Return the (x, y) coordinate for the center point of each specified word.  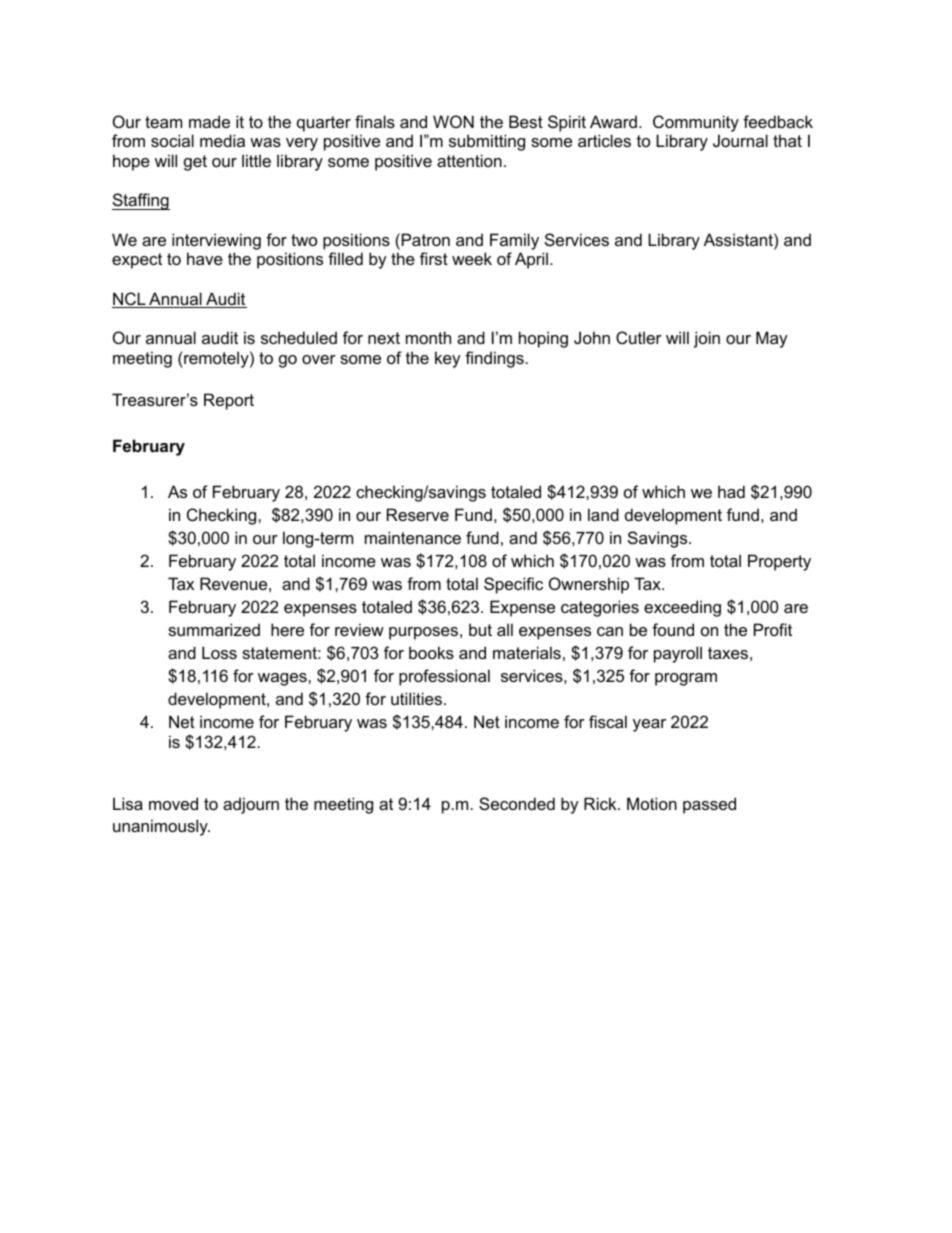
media (222, 140)
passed (709, 805)
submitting (487, 142)
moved (173, 803)
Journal (740, 140)
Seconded (517, 803)
